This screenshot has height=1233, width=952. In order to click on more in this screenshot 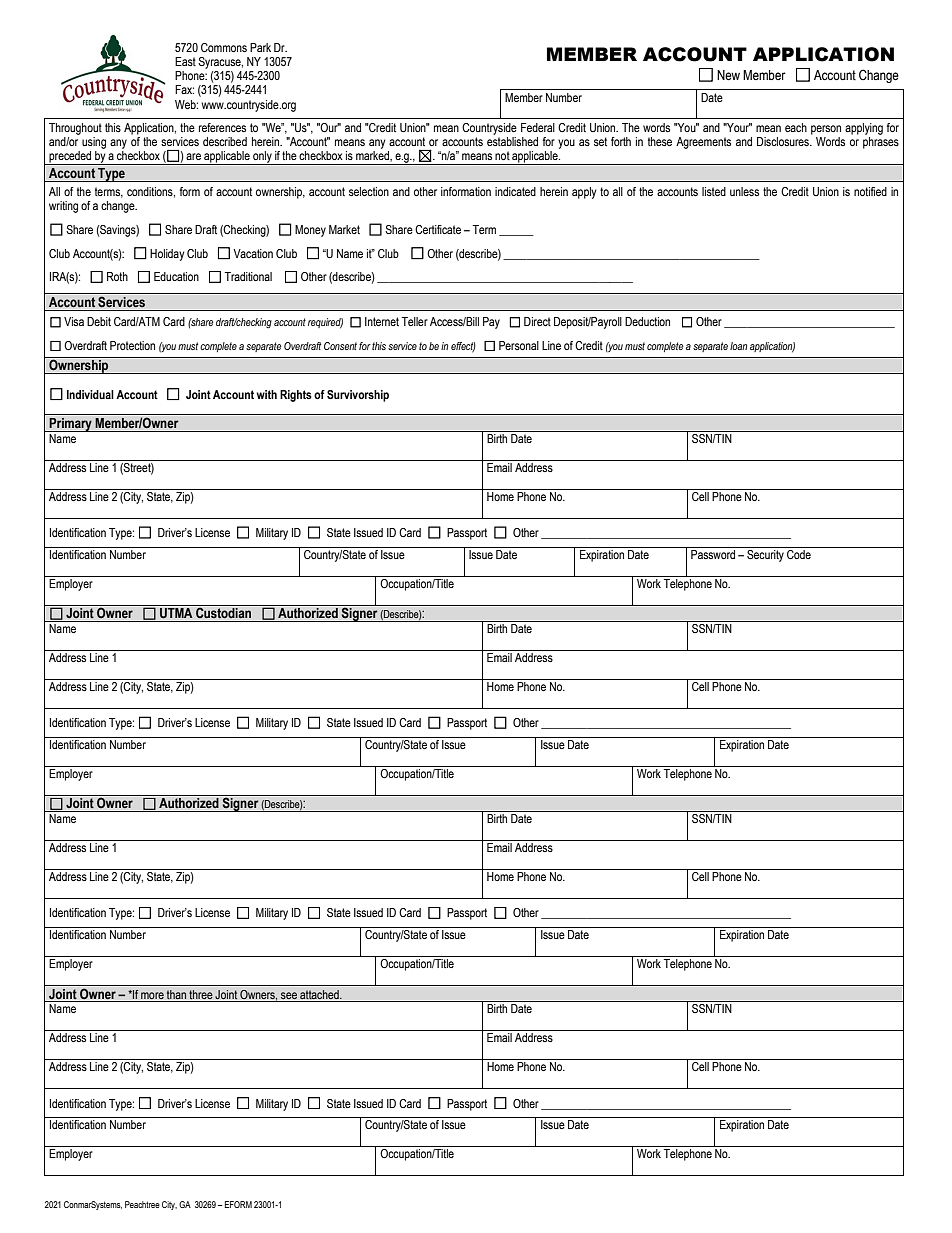, I will do `click(152, 995)`.
